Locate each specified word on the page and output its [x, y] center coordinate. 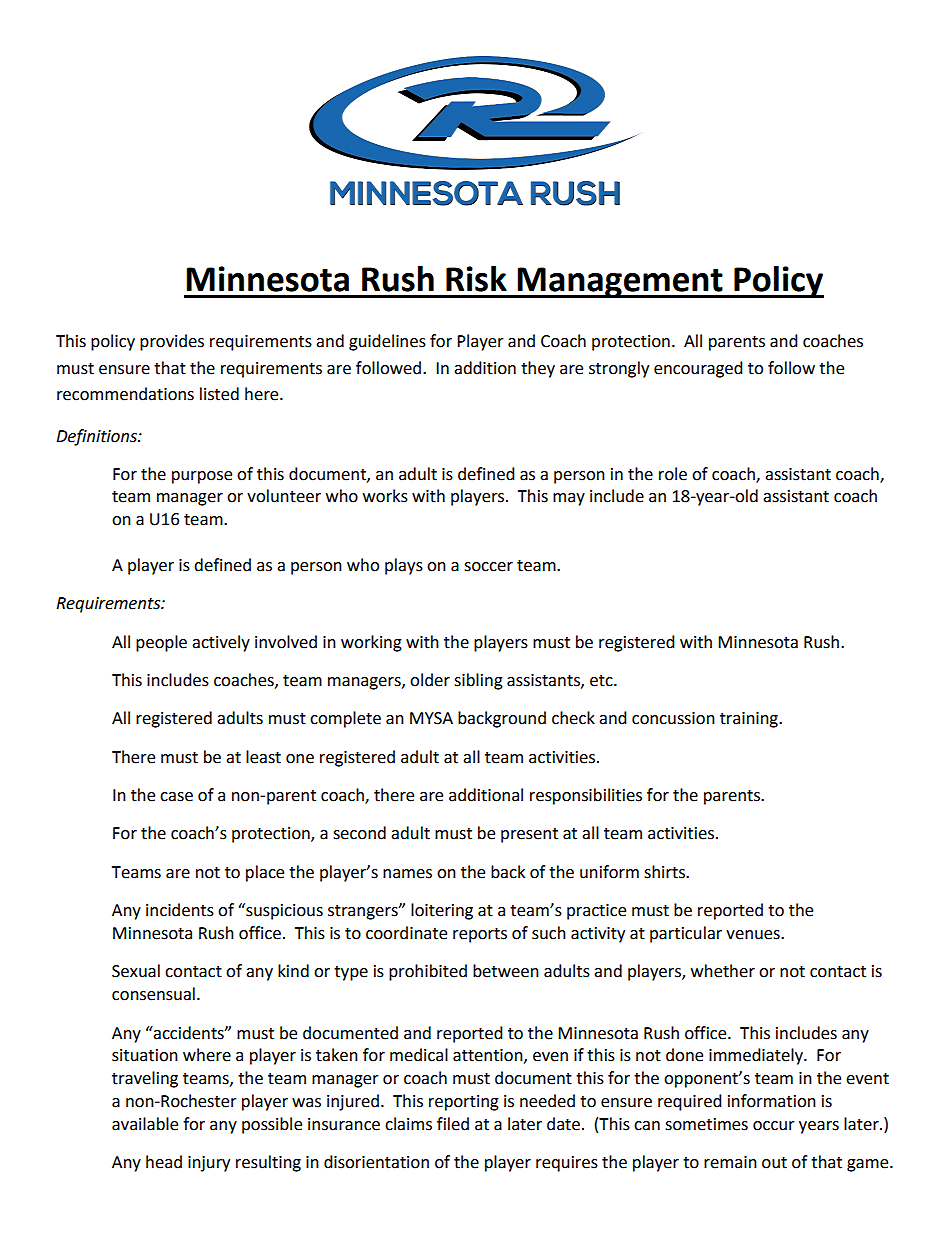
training [750, 720]
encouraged [698, 369]
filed [453, 1124]
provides [172, 342]
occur [774, 1126]
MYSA [431, 718]
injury [209, 1164]
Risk [476, 279]
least [263, 757]
